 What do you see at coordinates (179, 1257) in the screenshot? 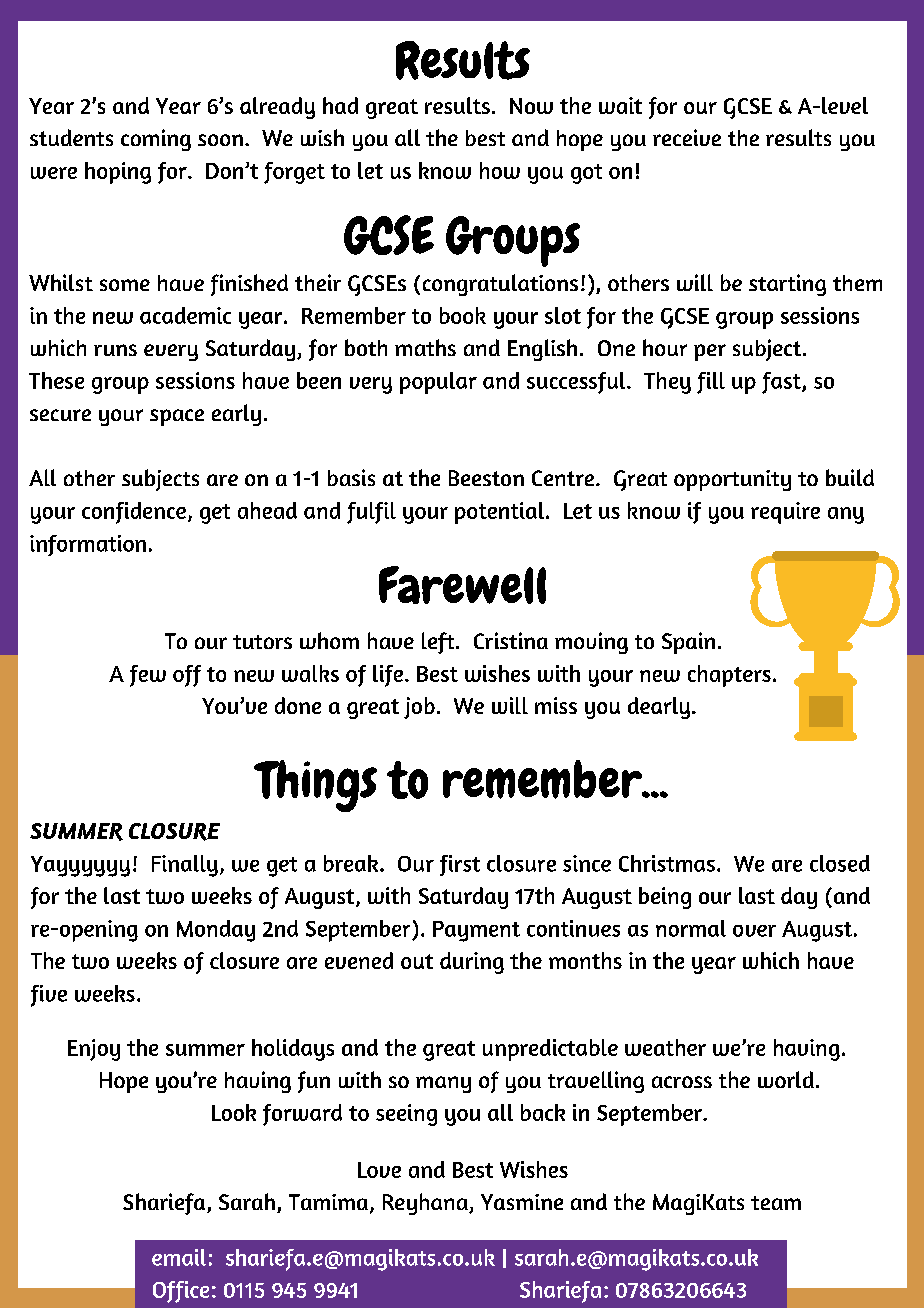
I see `email` at bounding box center [179, 1257].
